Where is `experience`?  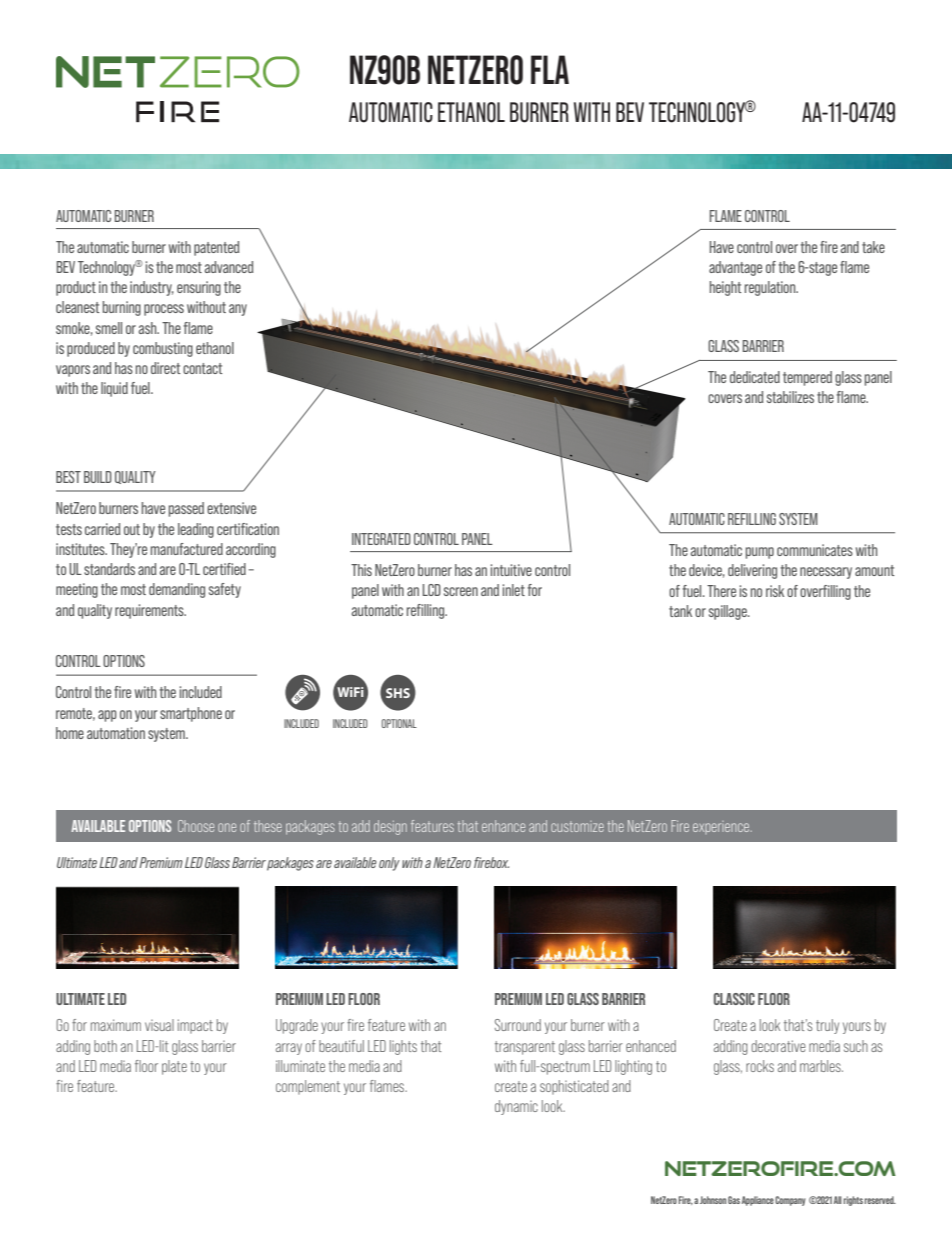
experience is located at coordinates (722, 827).
